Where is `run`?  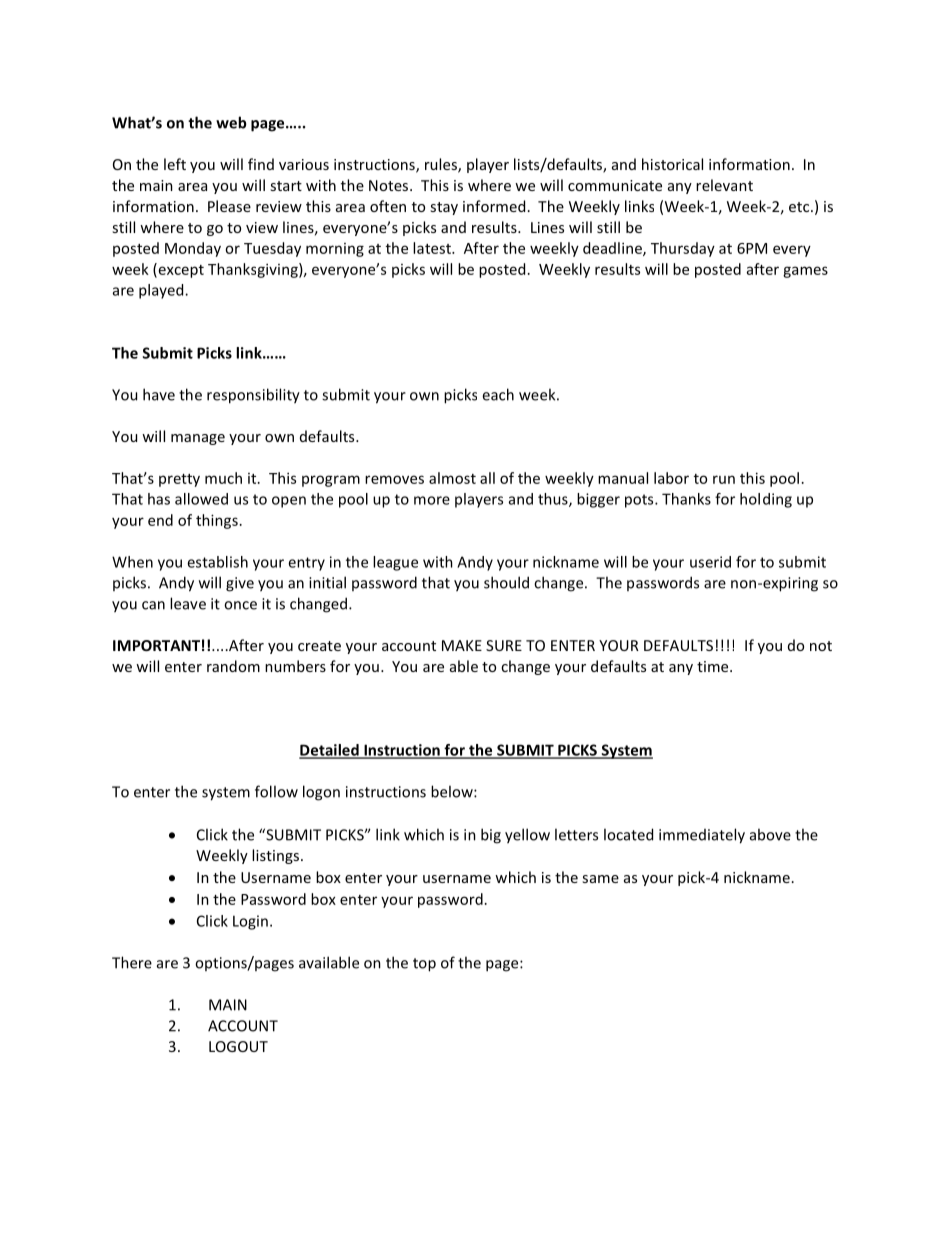 run is located at coordinates (724, 479).
